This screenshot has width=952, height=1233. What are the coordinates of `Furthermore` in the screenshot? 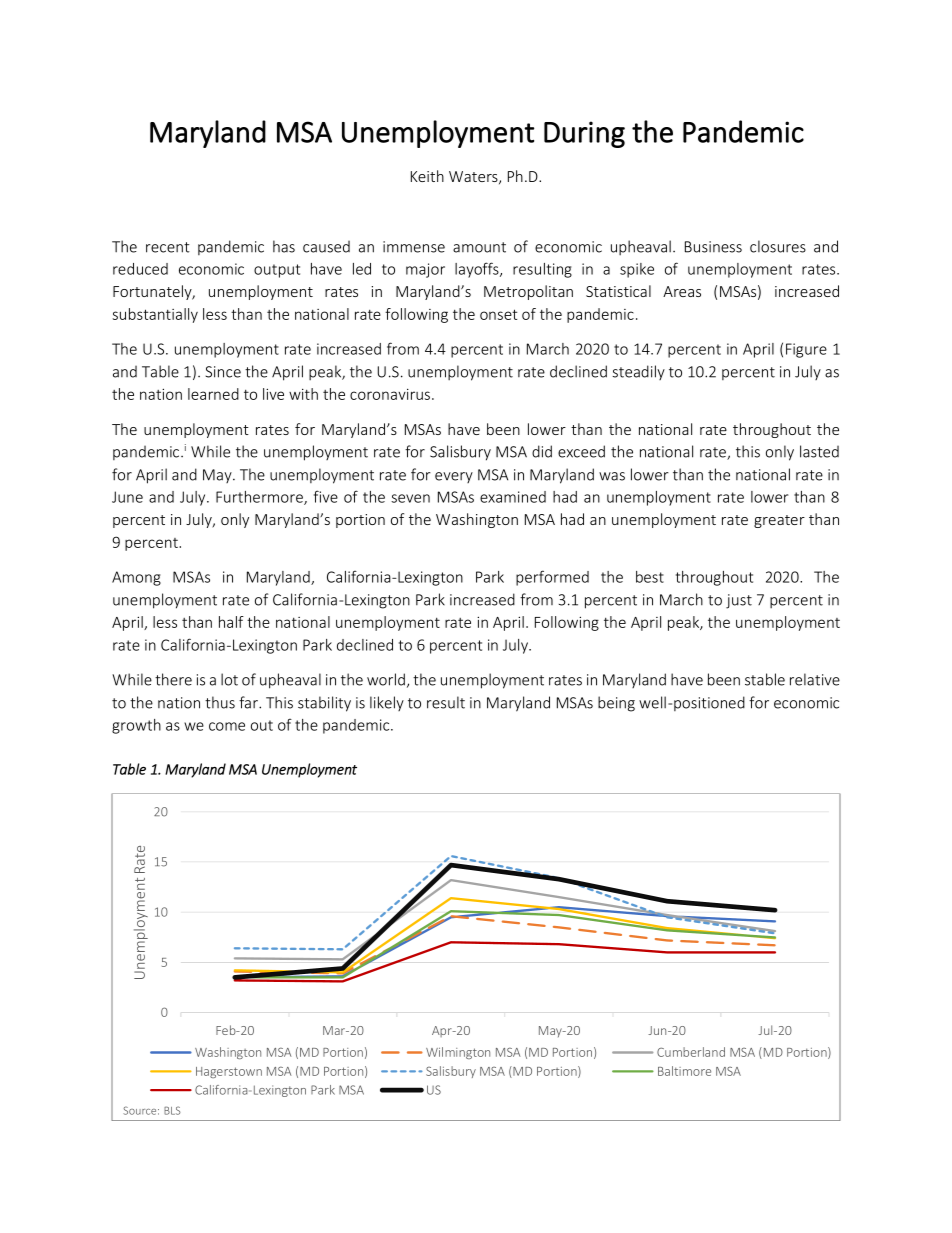 It's located at (260, 498).
